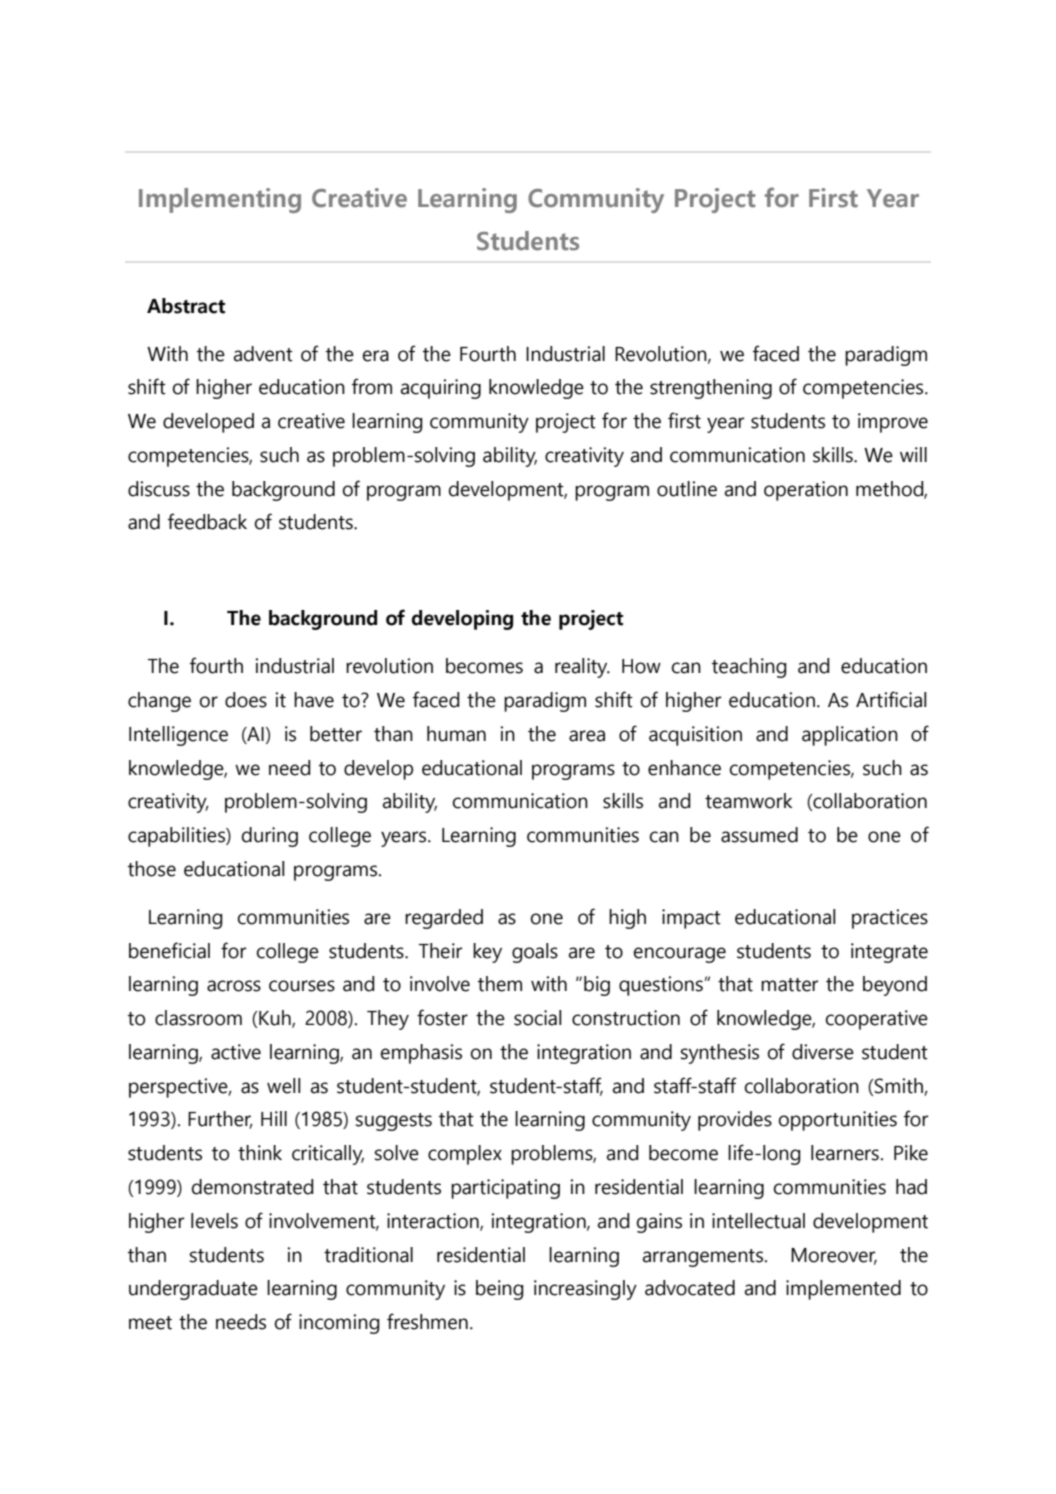 This document has height=1494, width=1056. I want to click on reality, so click(582, 668).
